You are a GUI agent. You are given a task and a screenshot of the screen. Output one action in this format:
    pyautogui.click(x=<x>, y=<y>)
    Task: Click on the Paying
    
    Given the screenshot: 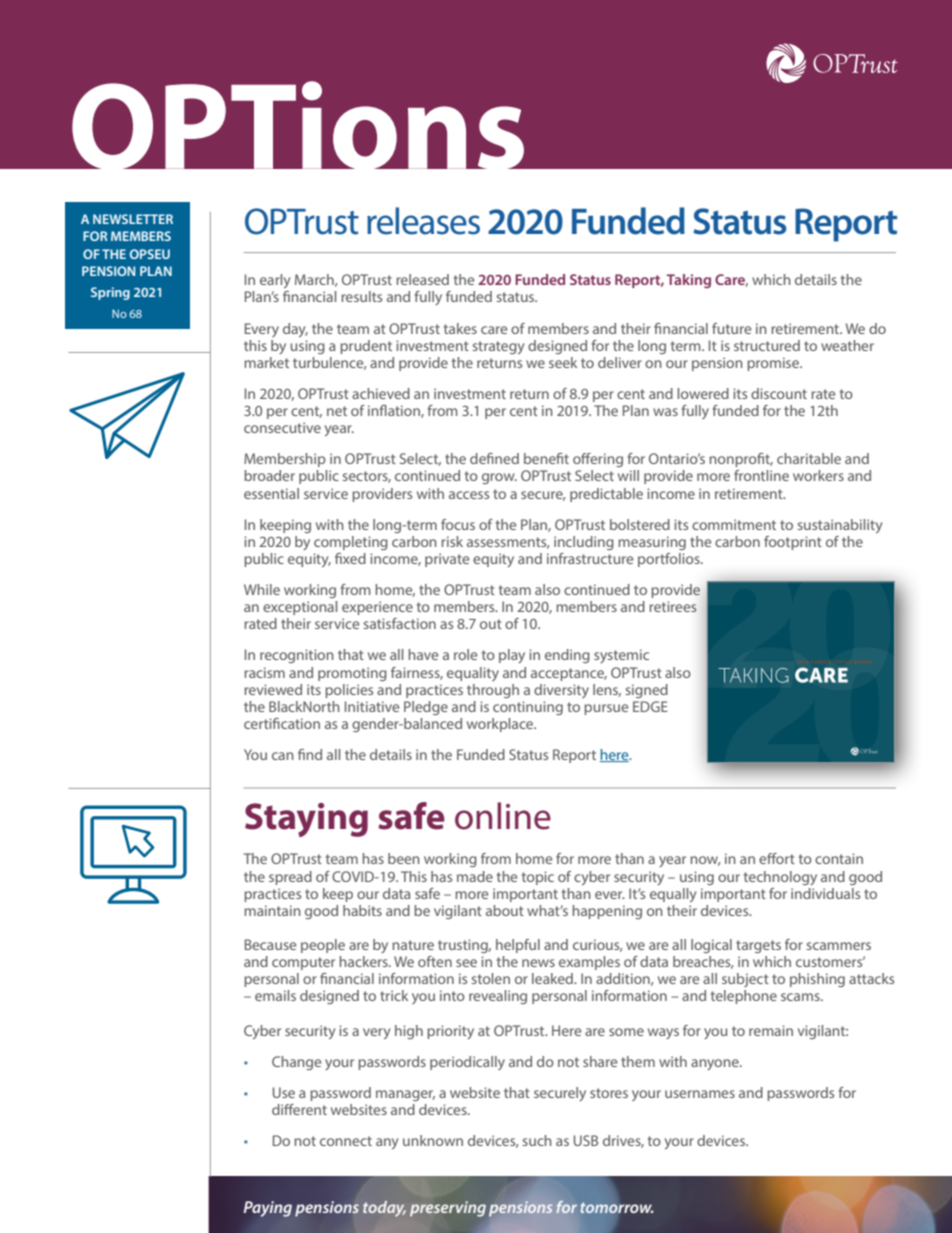 What is the action you would take?
    pyautogui.click(x=268, y=1209)
